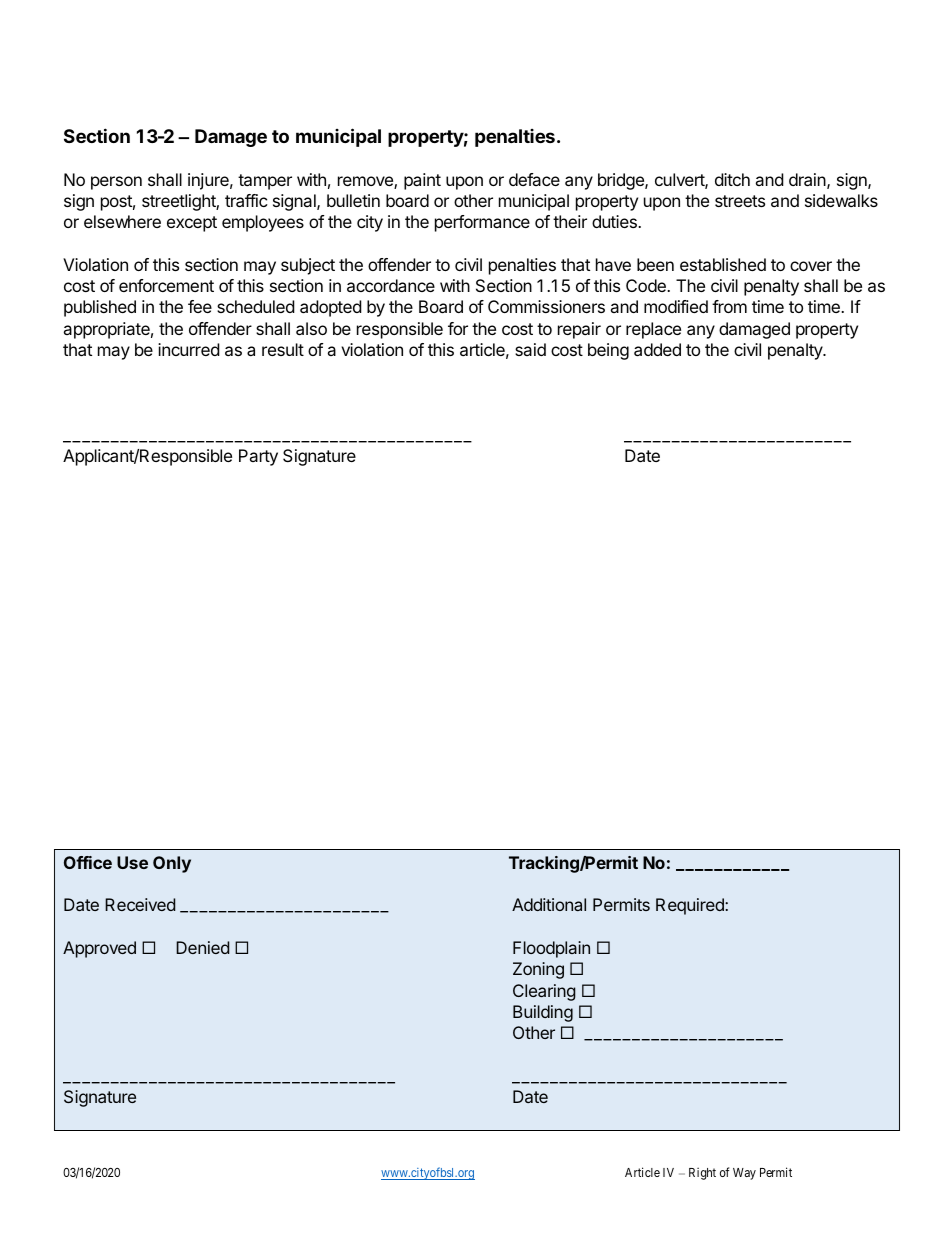 This document has width=952, height=1236. Describe the element at coordinates (740, 201) in the document. I see `streets` at that location.
